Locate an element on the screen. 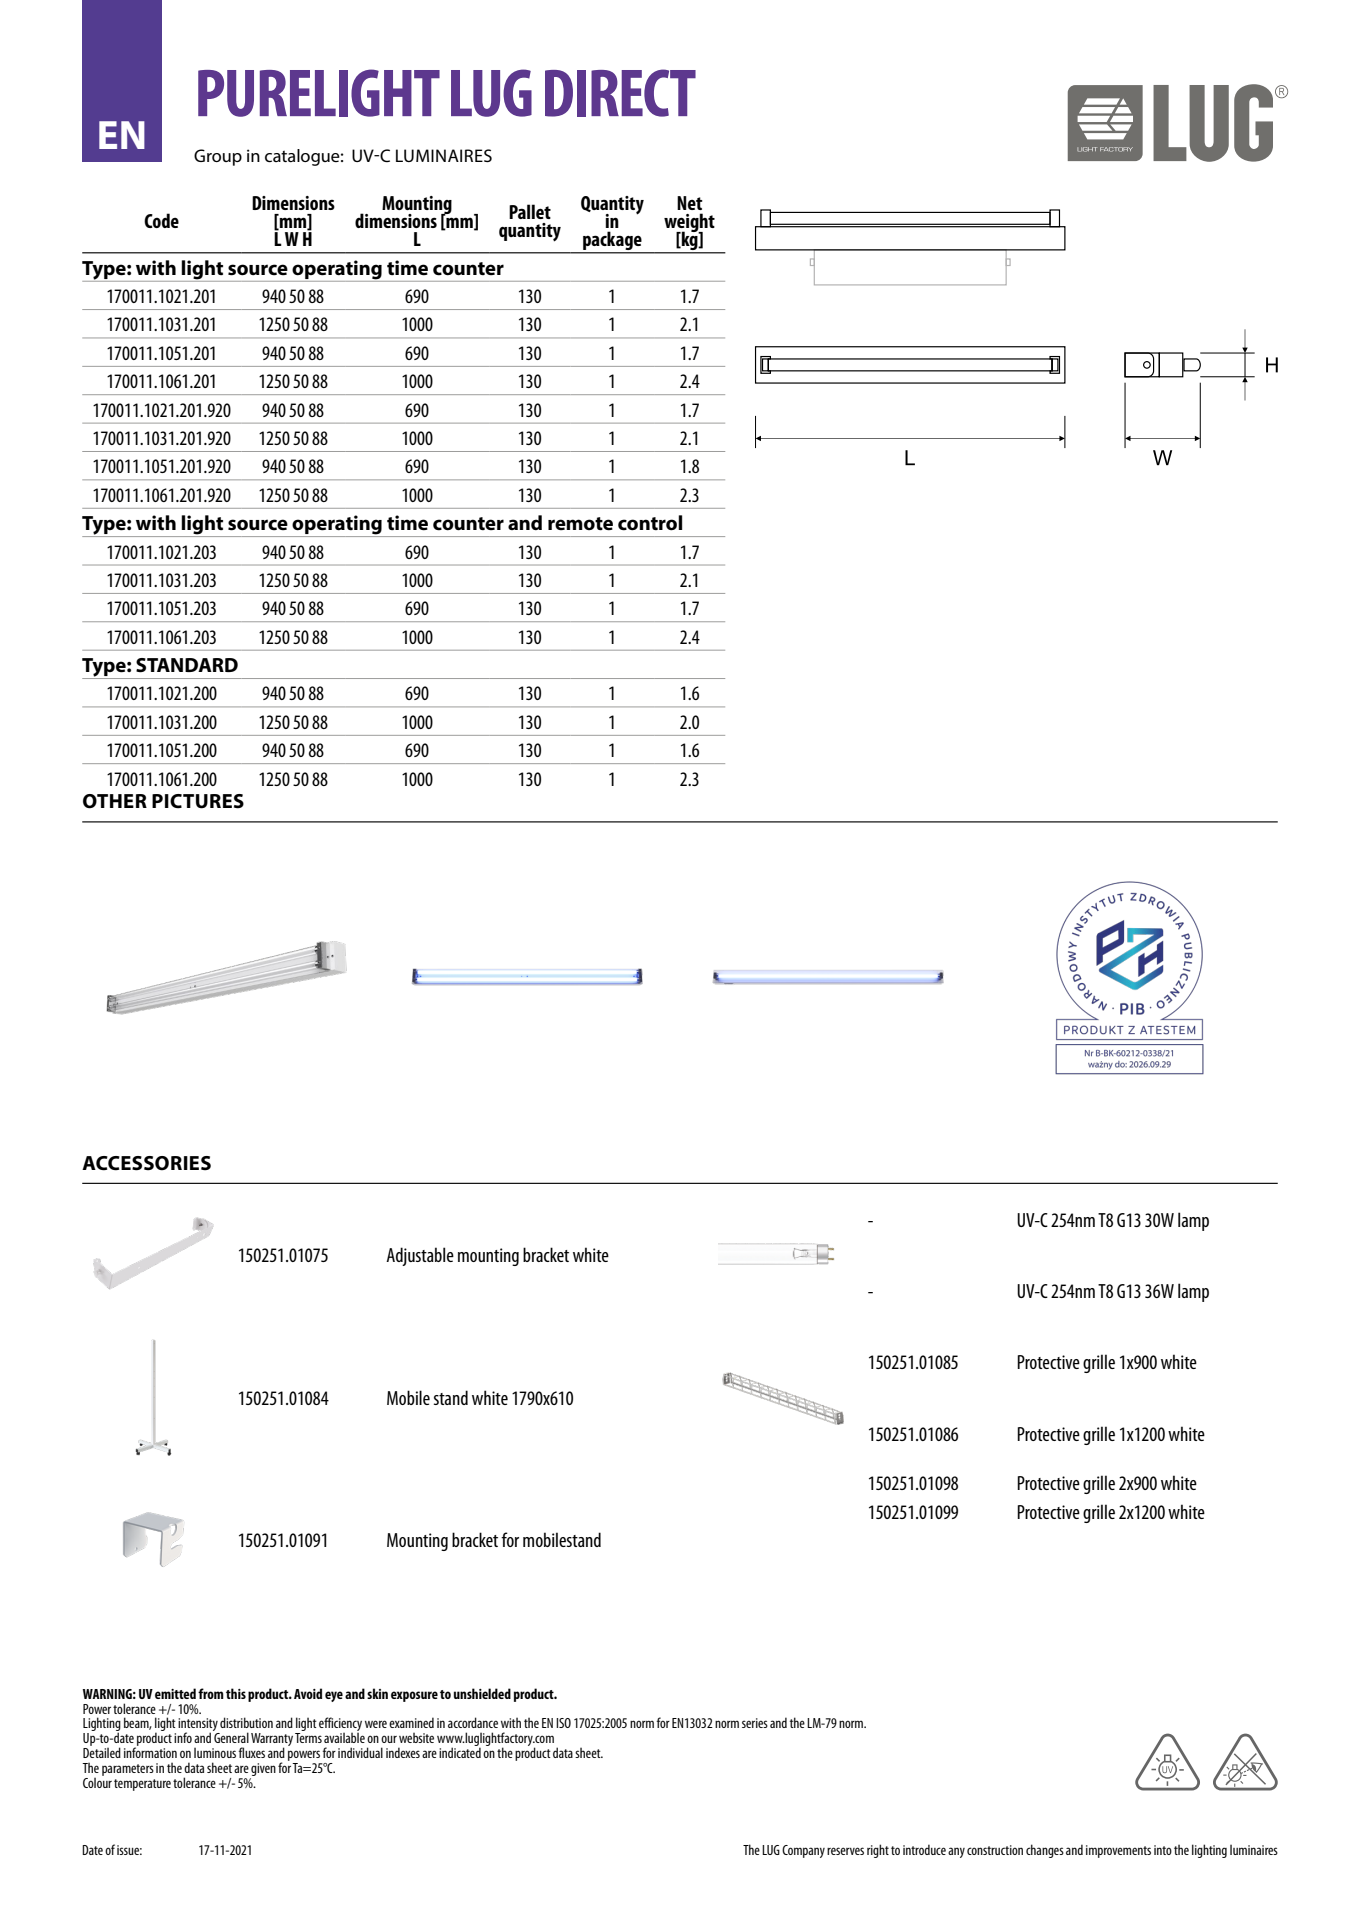 This screenshot has height=1924, width=1360. this is located at coordinates (236, 1693).
